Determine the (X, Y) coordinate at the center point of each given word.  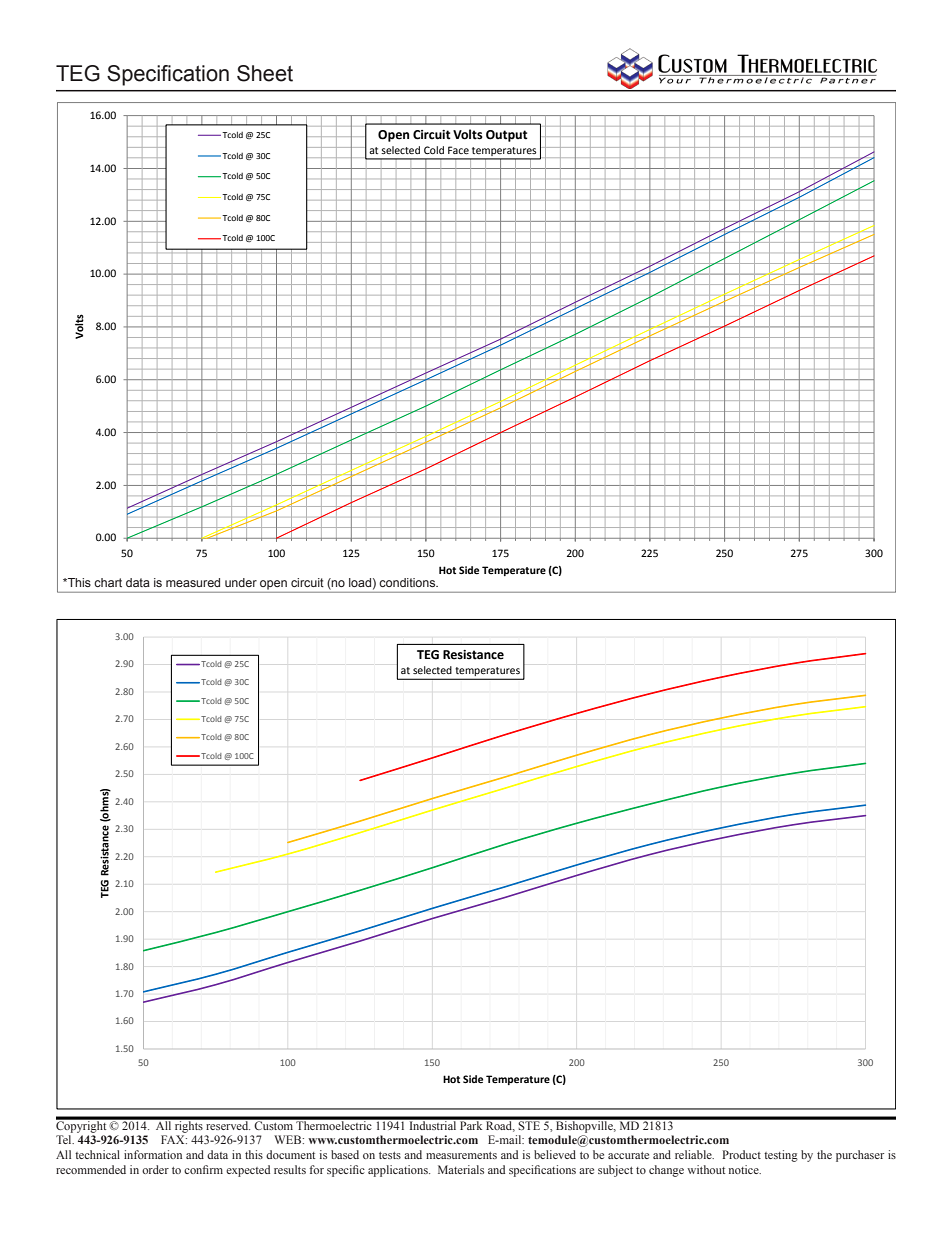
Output (507, 136)
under (241, 582)
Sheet (265, 73)
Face (458, 150)
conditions (408, 582)
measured (193, 582)
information (153, 1154)
